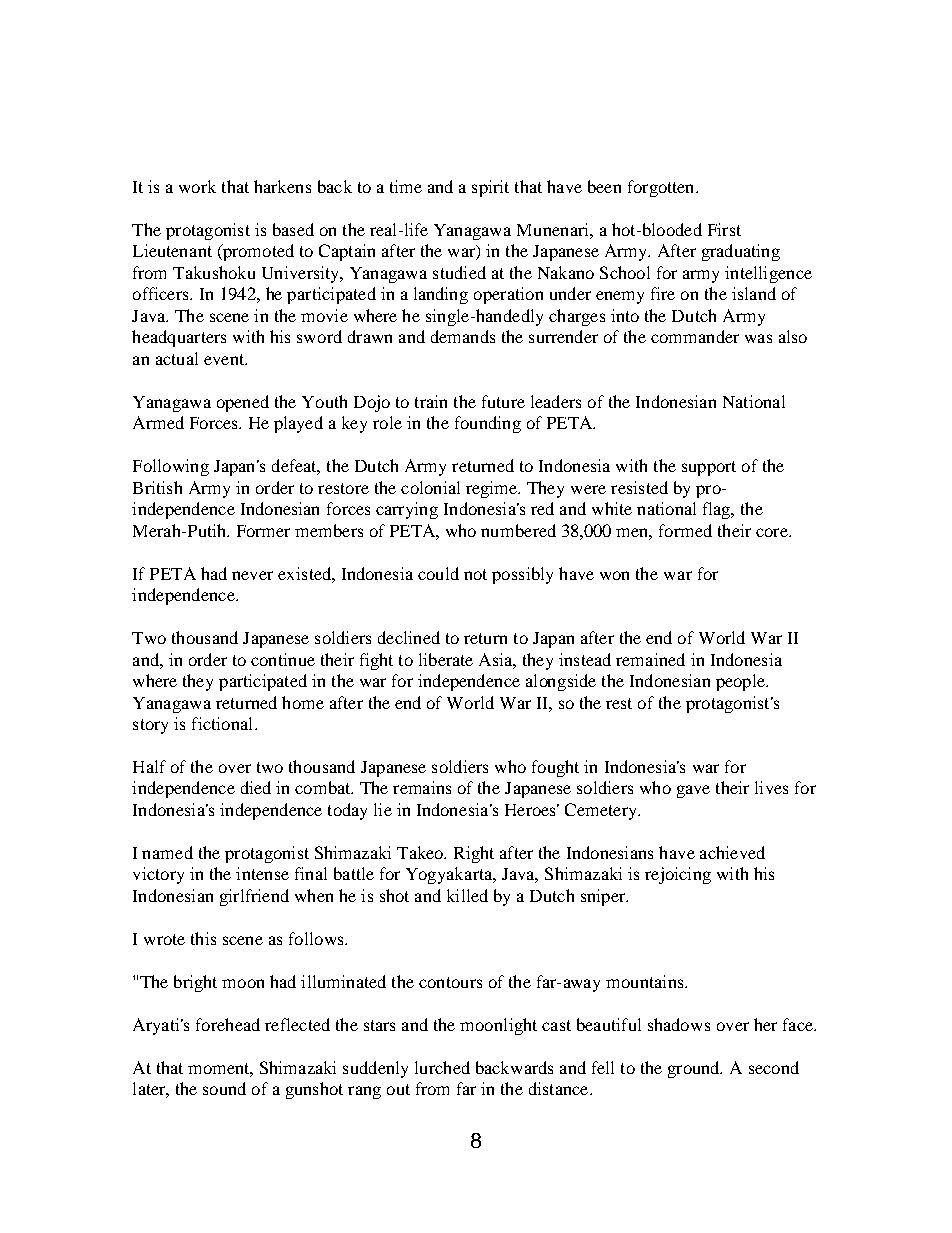 Image resolution: width=952 pixels, height=1233 pixels. I want to click on sound, so click(224, 1088).
